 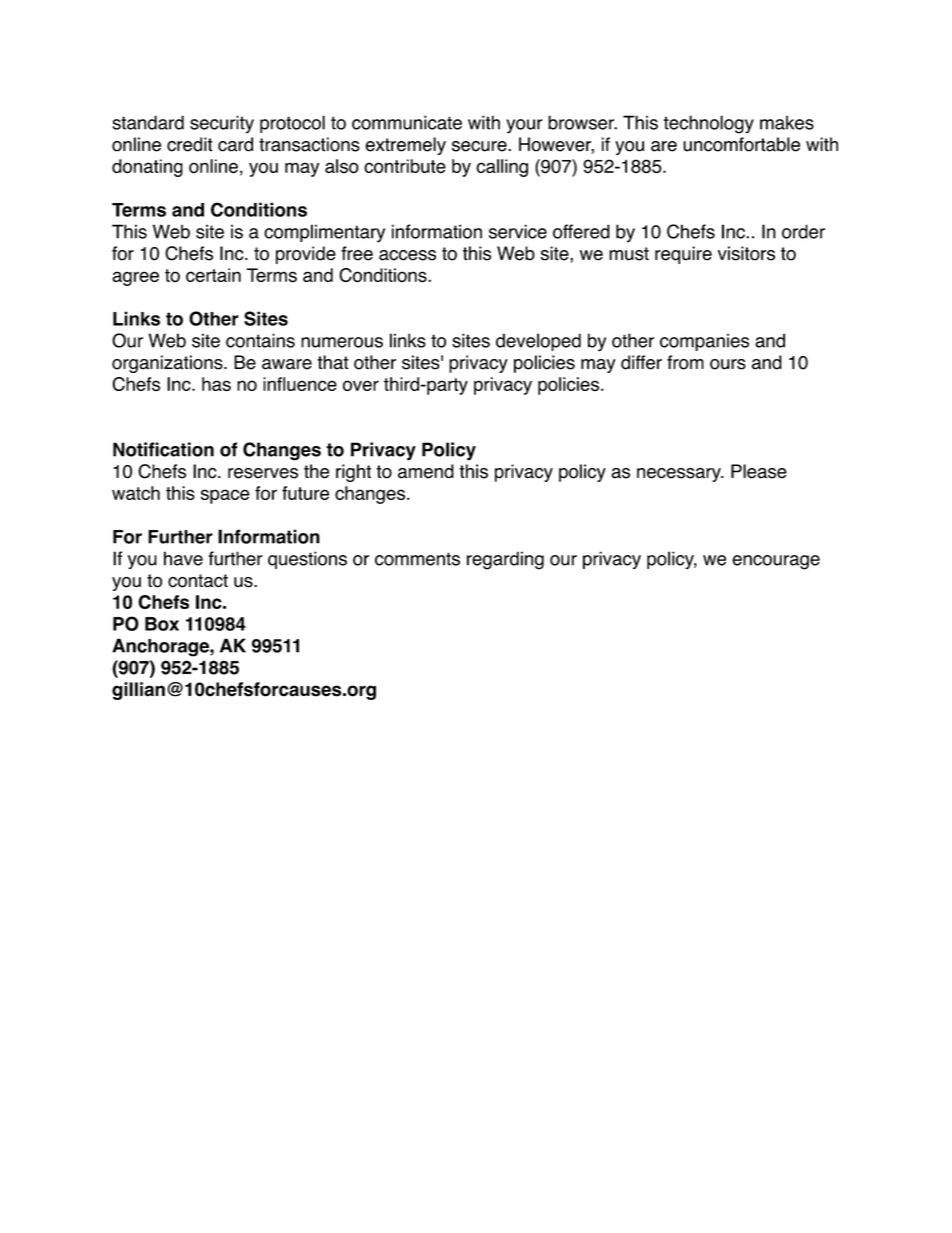 What do you see at coordinates (746, 253) in the document?
I see `visitors` at bounding box center [746, 253].
